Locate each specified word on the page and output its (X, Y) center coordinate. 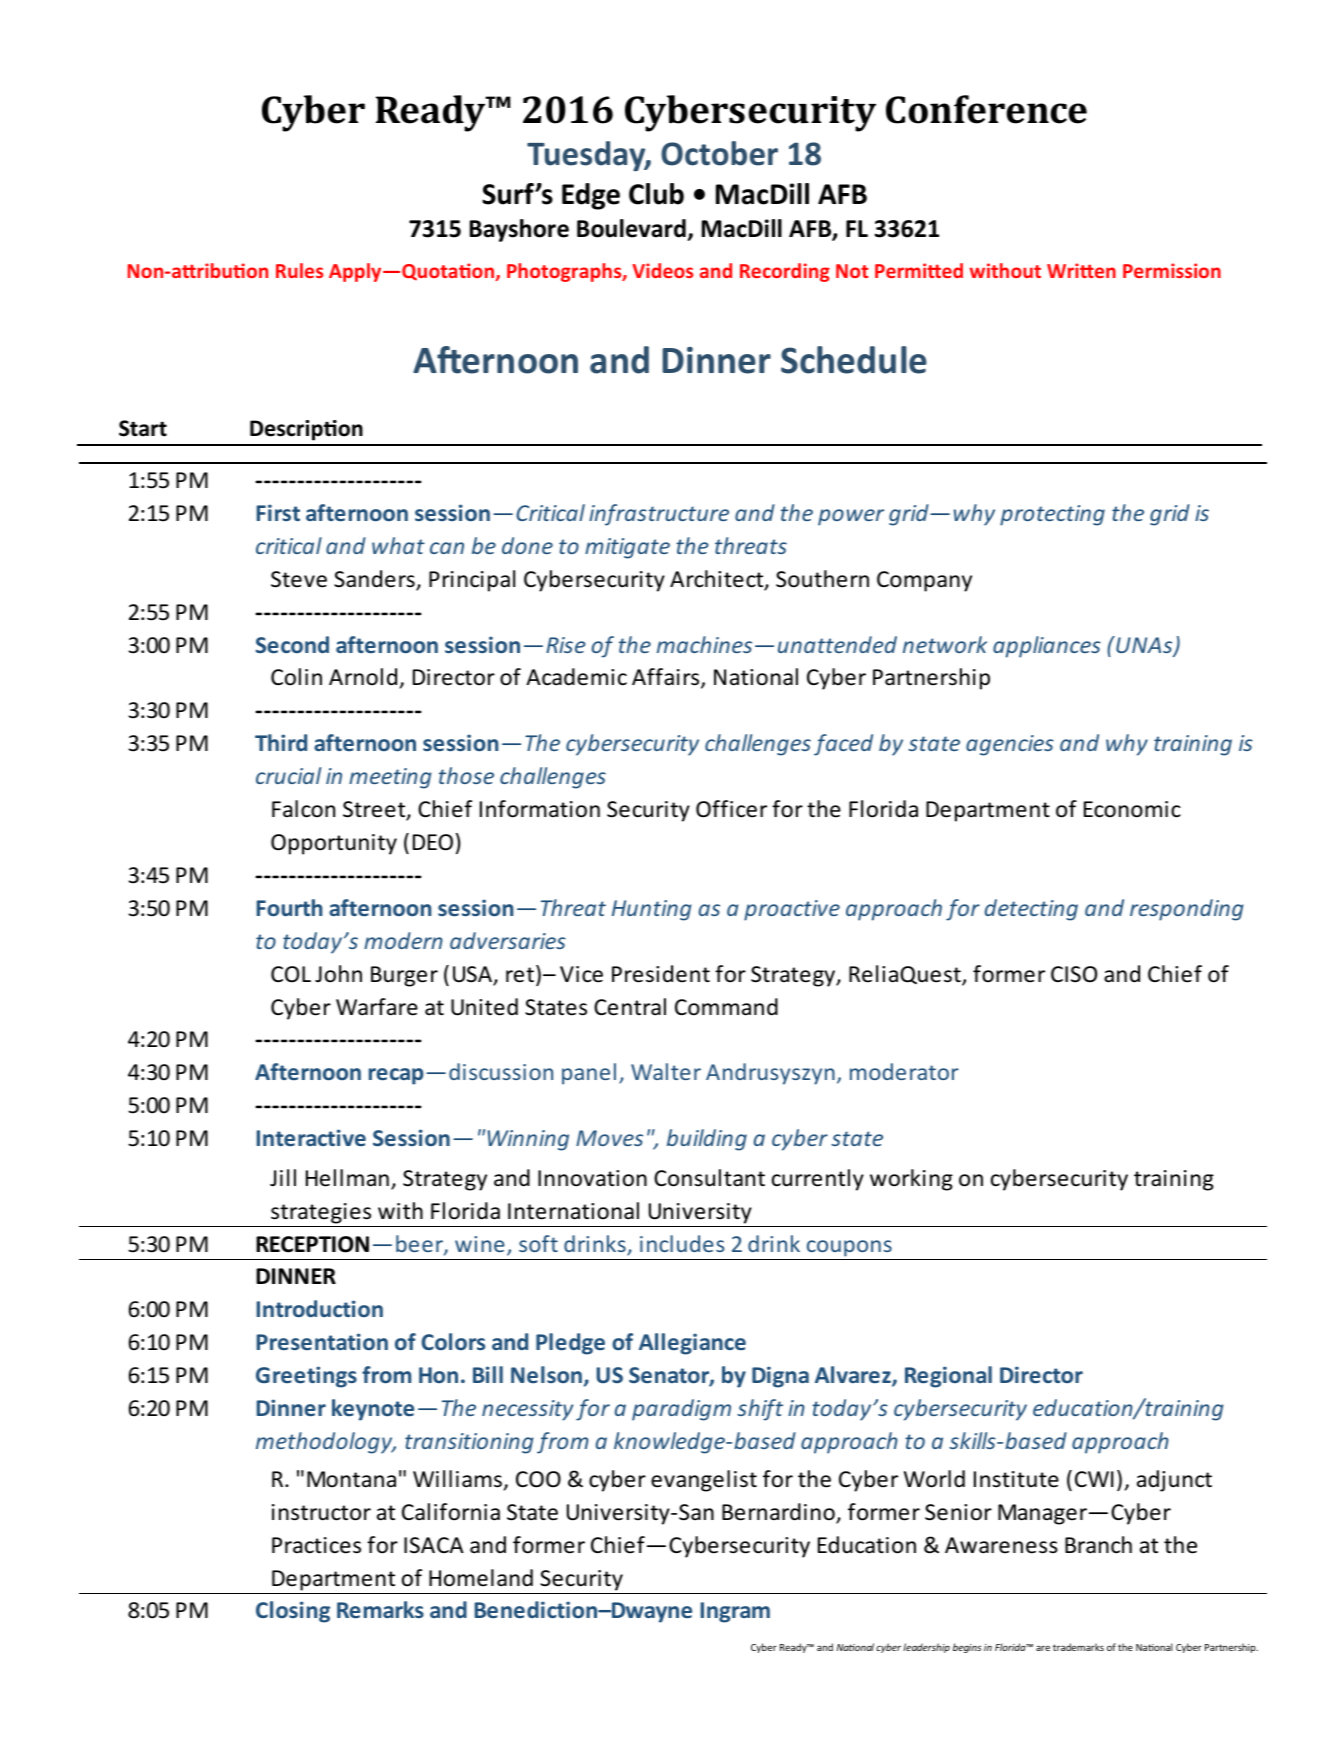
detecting (1031, 910)
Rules (299, 270)
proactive (792, 910)
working (911, 1180)
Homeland (481, 1578)
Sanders (375, 580)
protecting (1052, 515)
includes (682, 1243)
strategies (321, 1213)
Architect (718, 580)
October (719, 153)
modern (403, 940)
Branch (1098, 1545)
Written (1081, 270)
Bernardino (779, 1513)
